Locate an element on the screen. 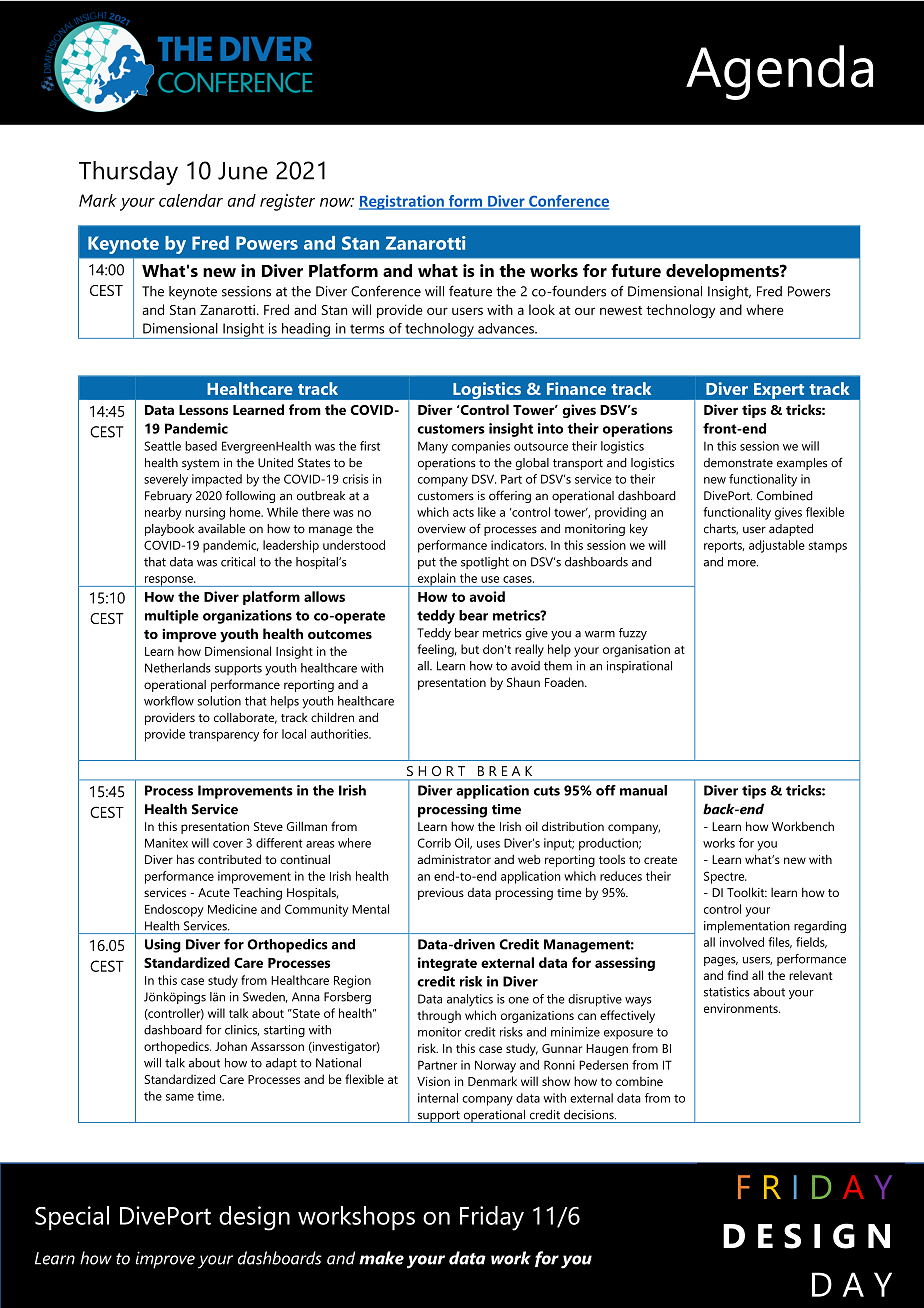 The width and height of the screenshot is (924, 1308). Using is located at coordinates (163, 946).
